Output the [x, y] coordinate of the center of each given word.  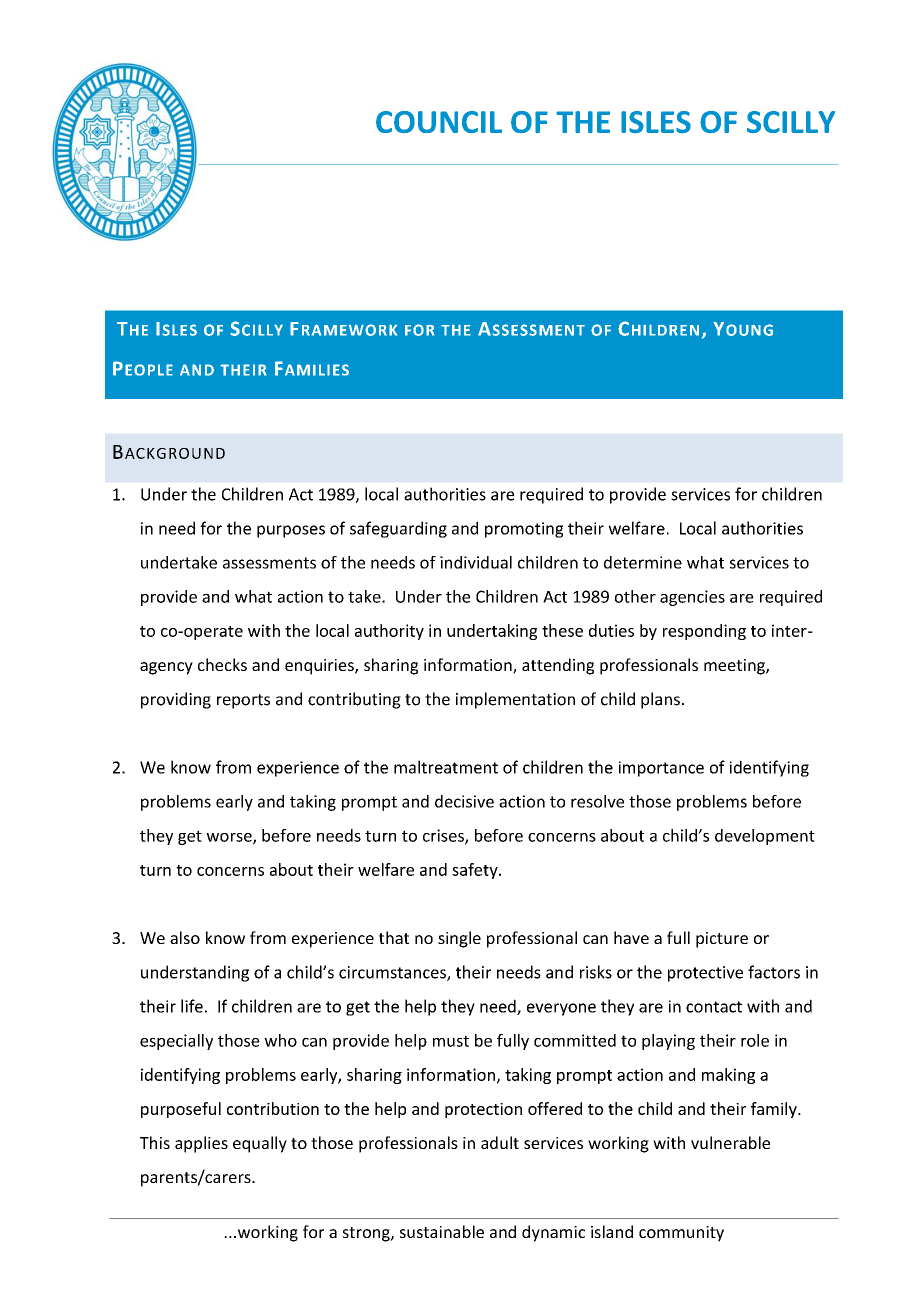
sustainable [442, 1231]
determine [643, 562]
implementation [515, 700]
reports [243, 701]
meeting [735, 667]
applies [201, 1144]
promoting [524, 530]
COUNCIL [439, 122]
